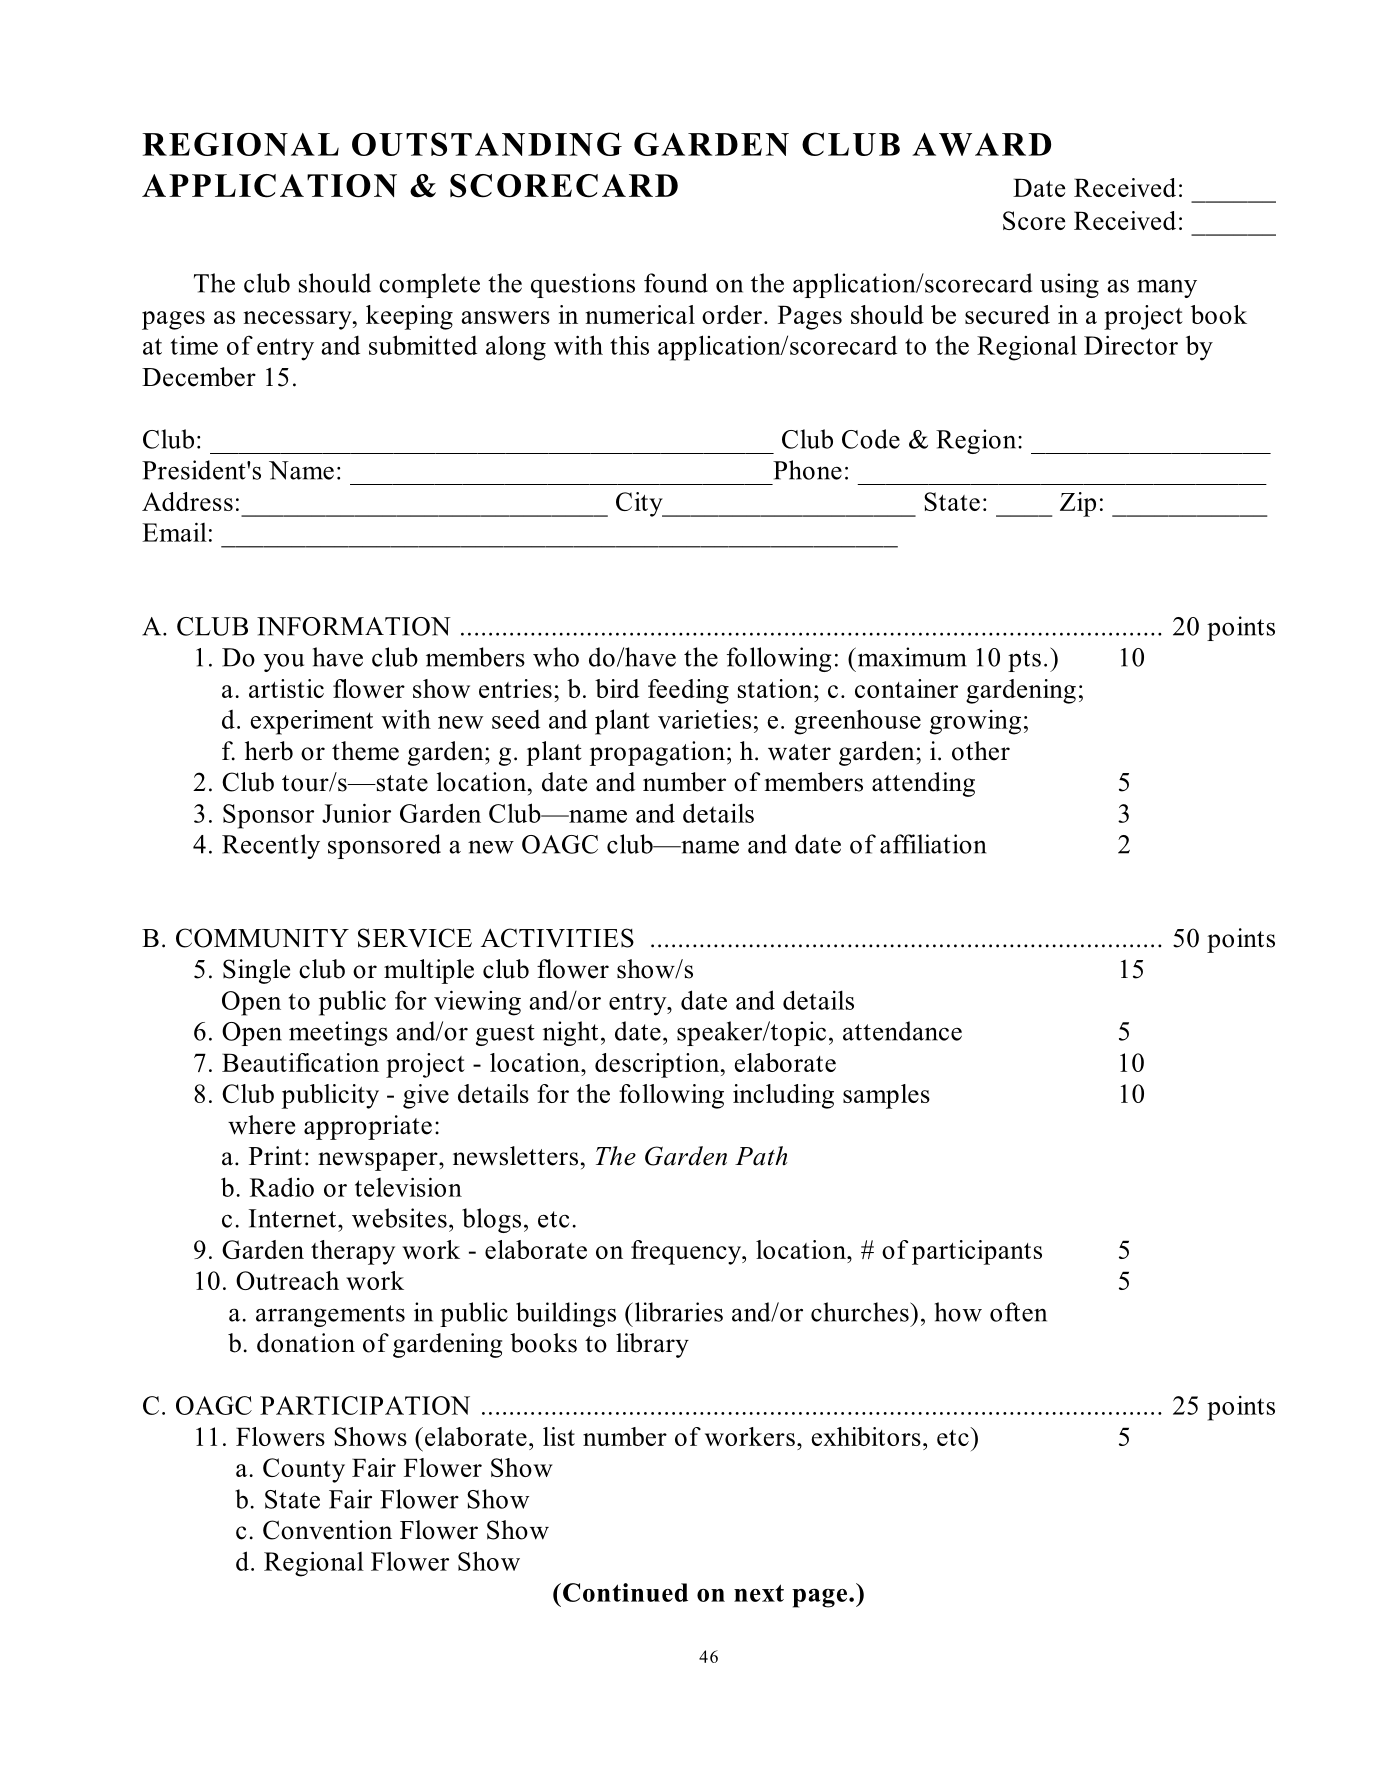 The height and width of the screenshot is (1789, 1382). I want to click on Recently, so click(271, 846).
